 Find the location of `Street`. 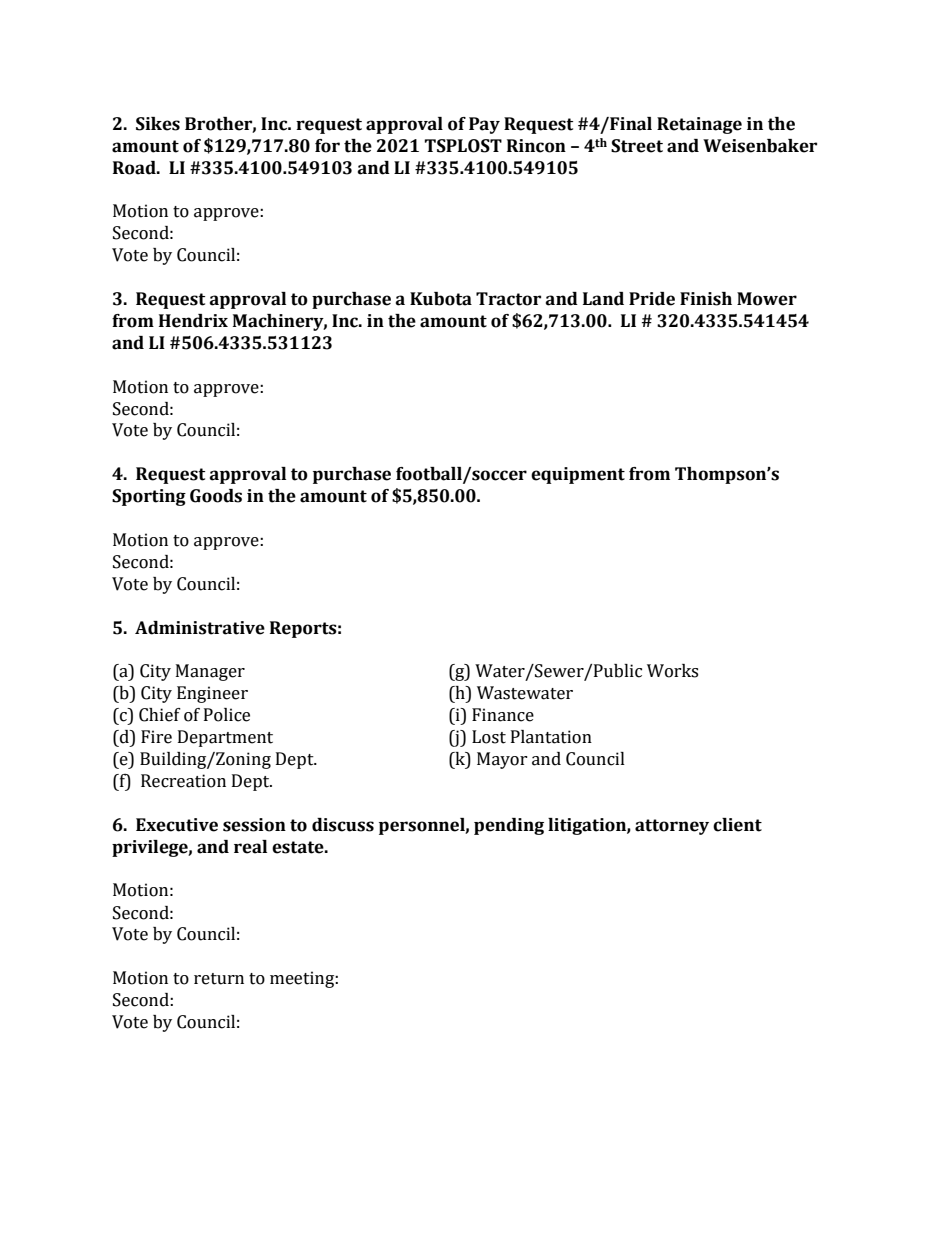

Street is located at coordinates (637, 146).
